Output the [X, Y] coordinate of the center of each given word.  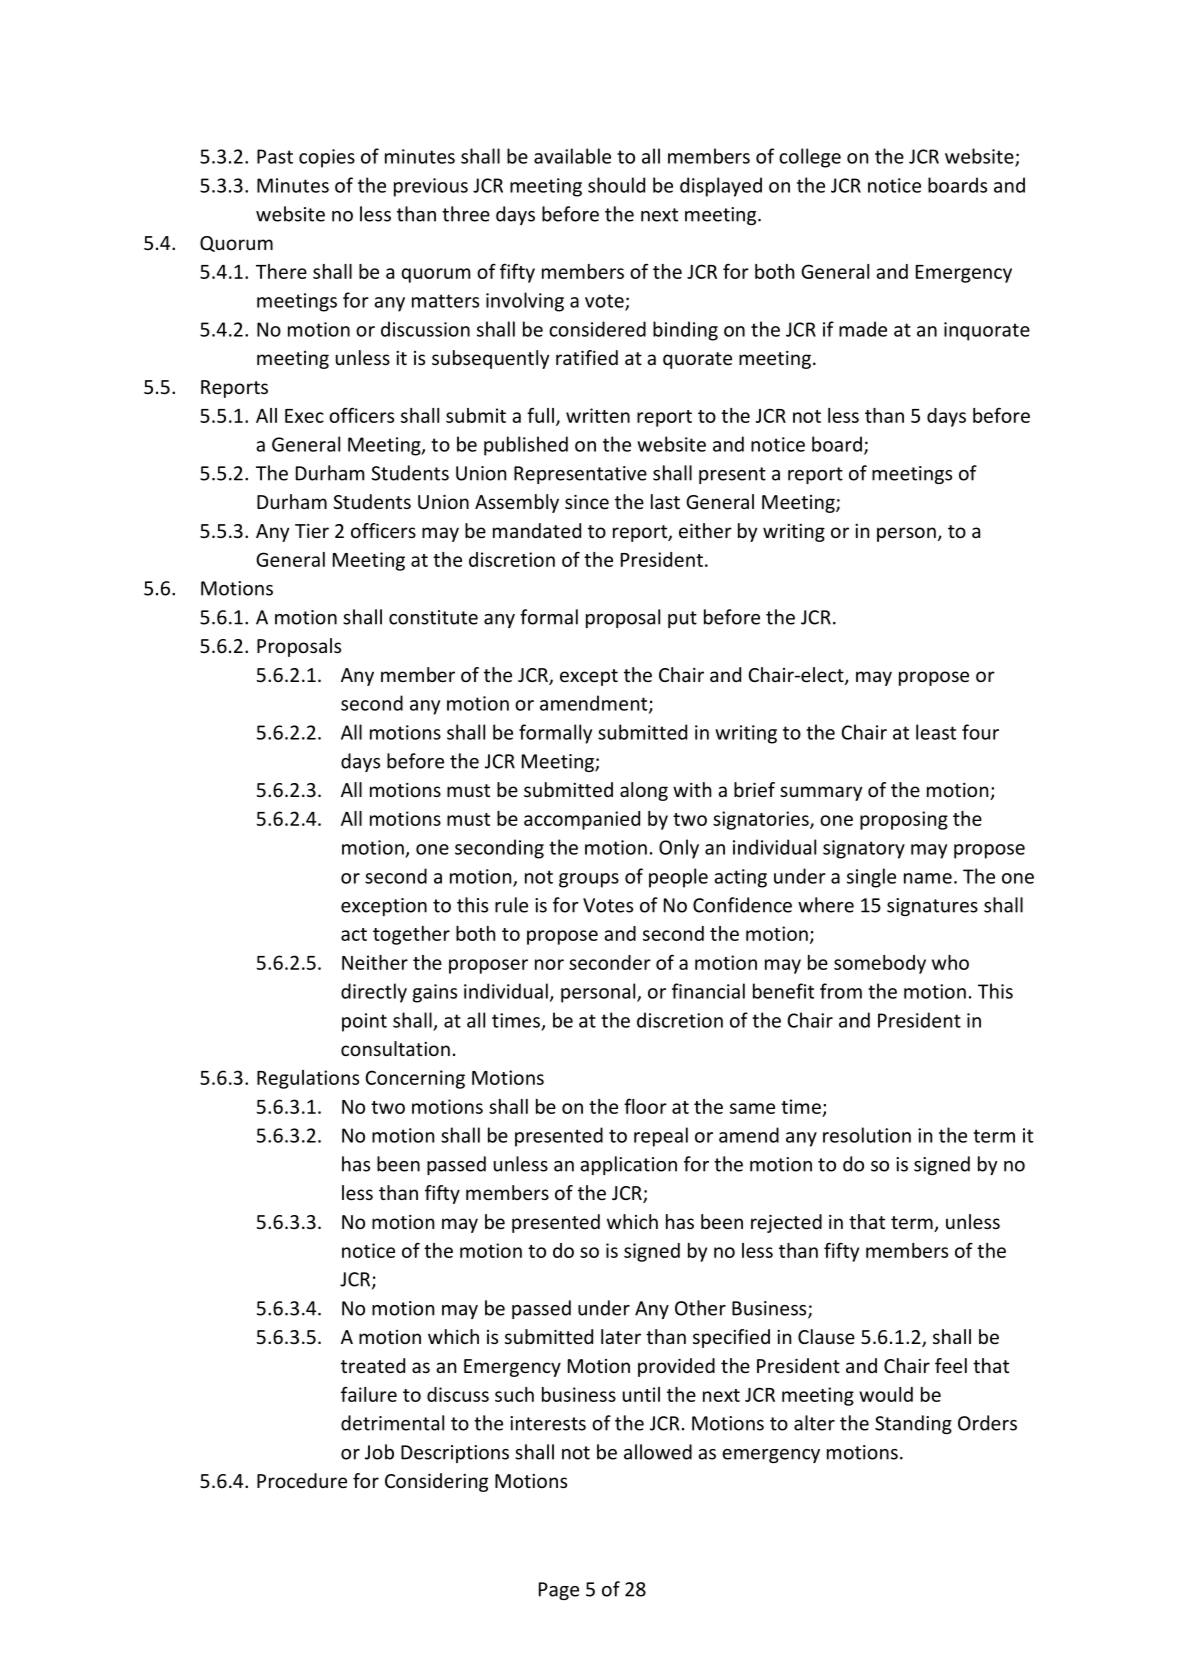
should [616, 185]
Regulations [308, 1079]
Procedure [302, 1480]
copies [327, 158]
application [628, 1165]
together [411, 935]
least [936, 732]
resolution [867, 1135]
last [665, 501]
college [810, 158]
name [928, 878]
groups [589, 880]
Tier [312, 531]
